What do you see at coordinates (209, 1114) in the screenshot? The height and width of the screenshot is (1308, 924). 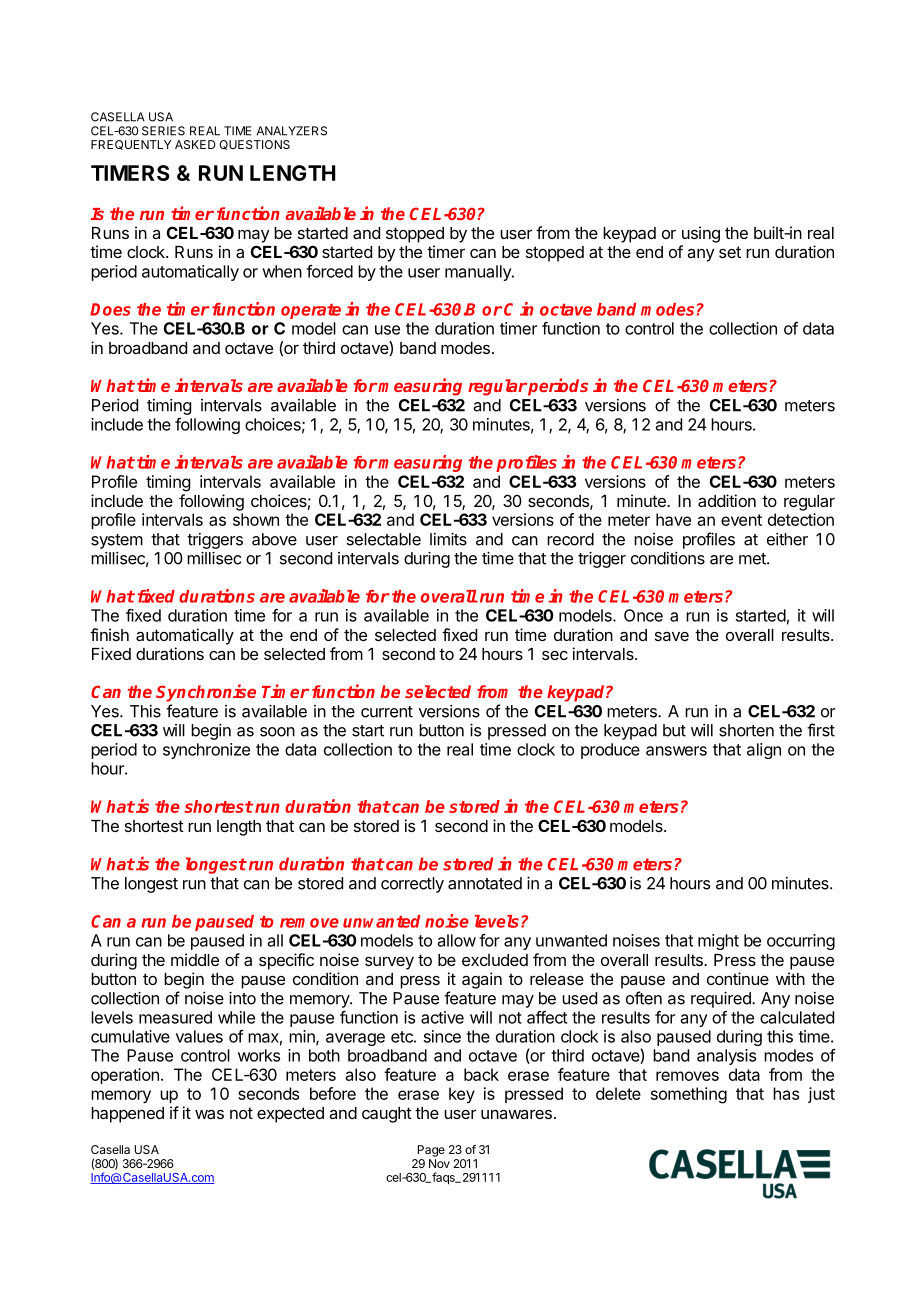 I see `was` at bounding box center [209, 1114].
